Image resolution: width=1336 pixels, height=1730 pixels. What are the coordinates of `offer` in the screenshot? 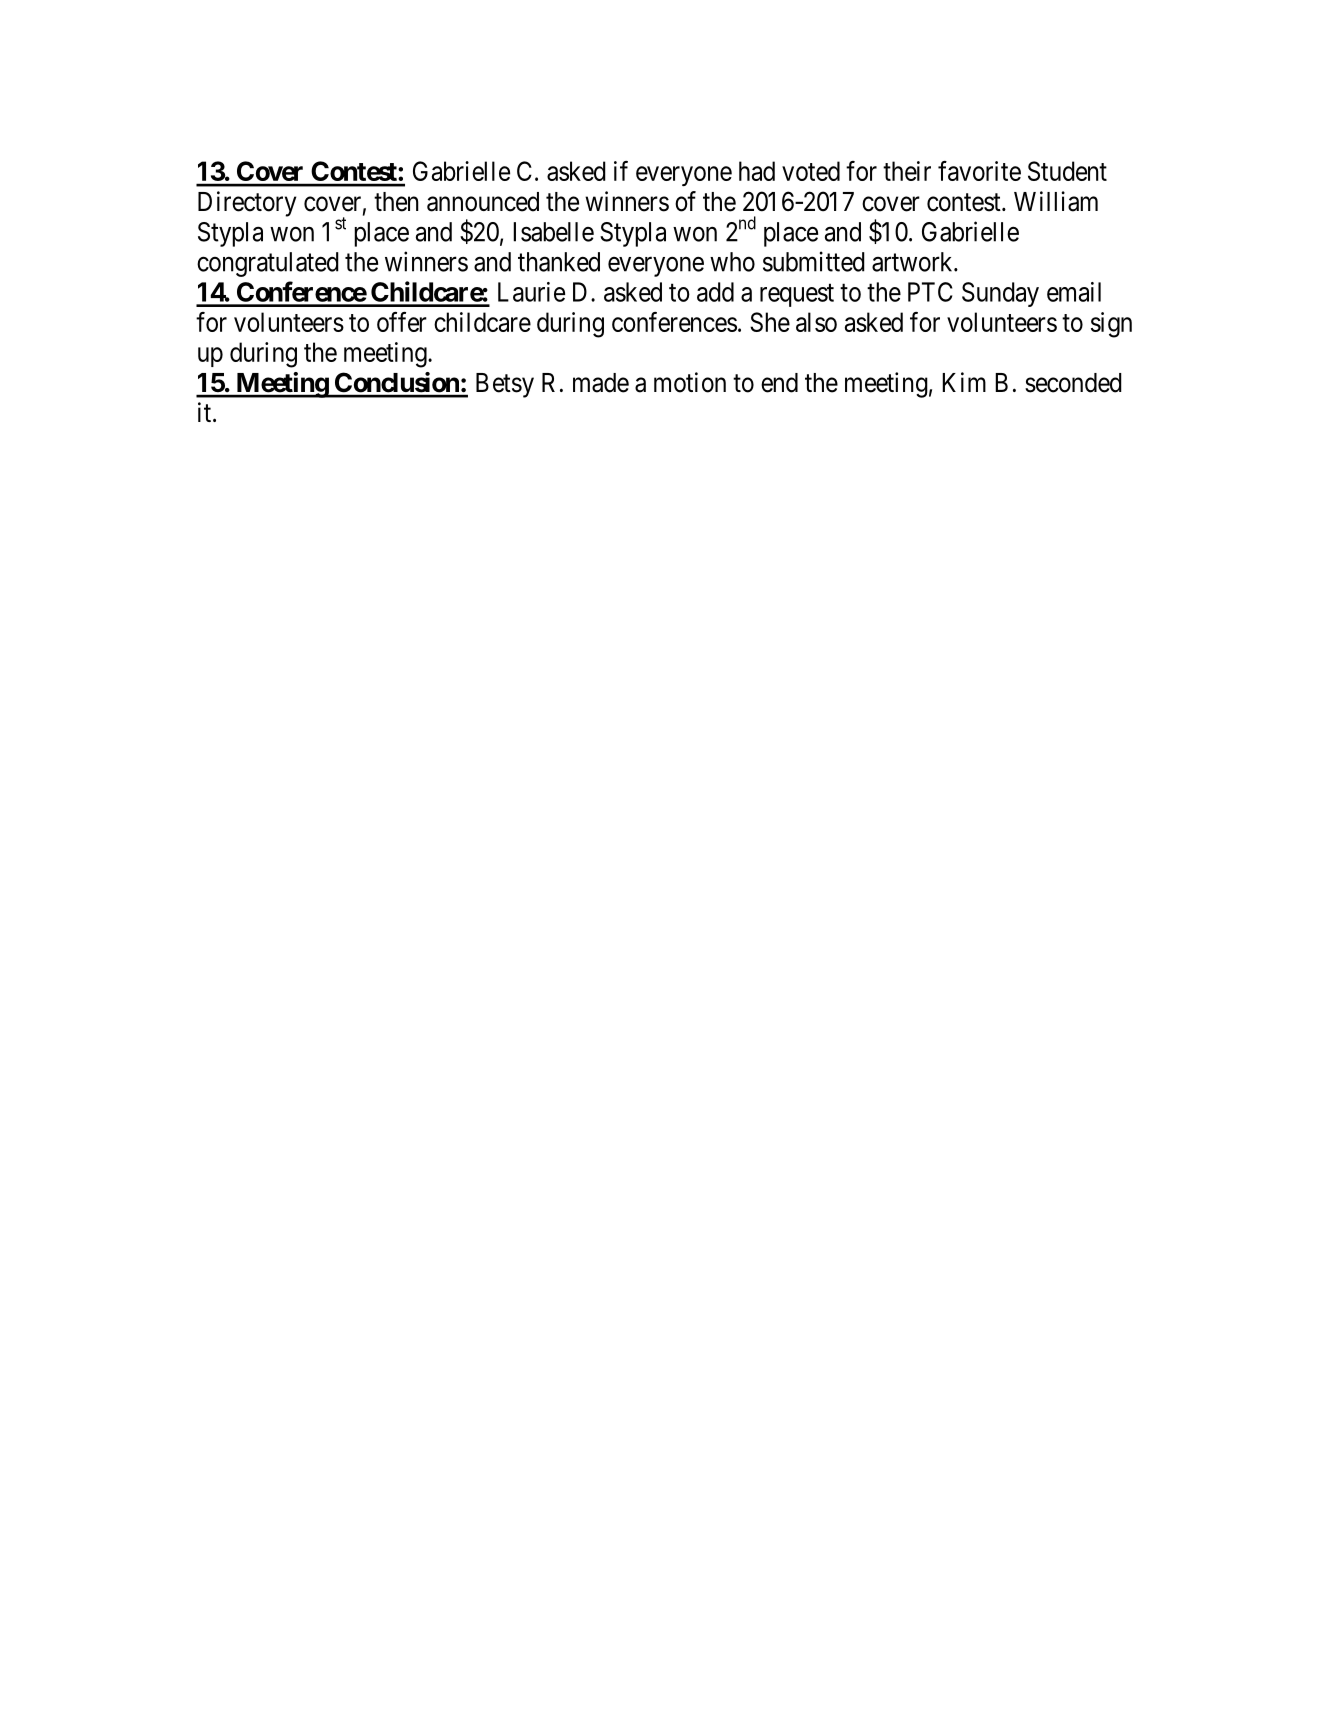 It's located at (402, 322).
